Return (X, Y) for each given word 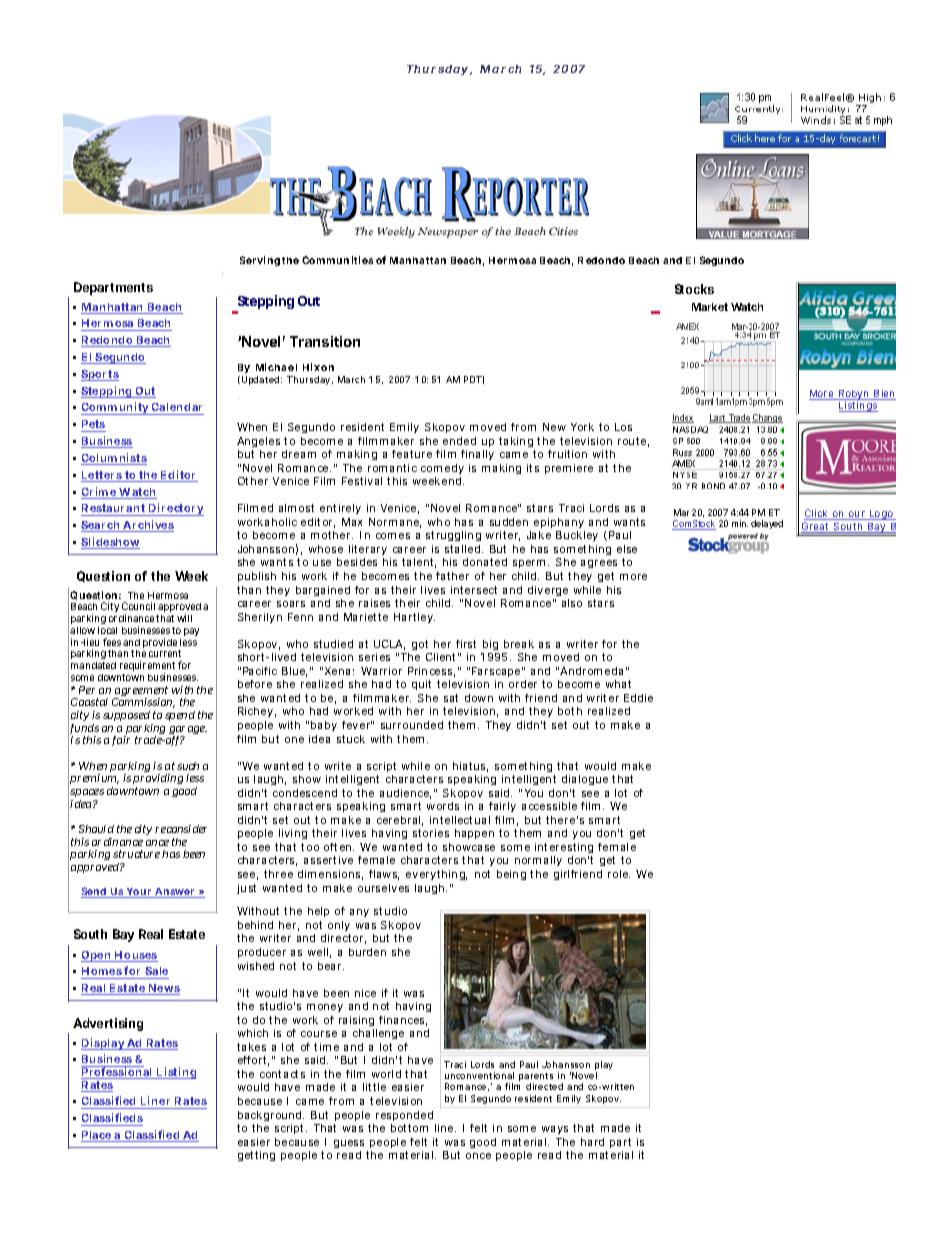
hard (592, 1142)
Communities (337, 260)
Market (710, 307)
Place (97, 1136)
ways (555, 1130)
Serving (260, 261)
